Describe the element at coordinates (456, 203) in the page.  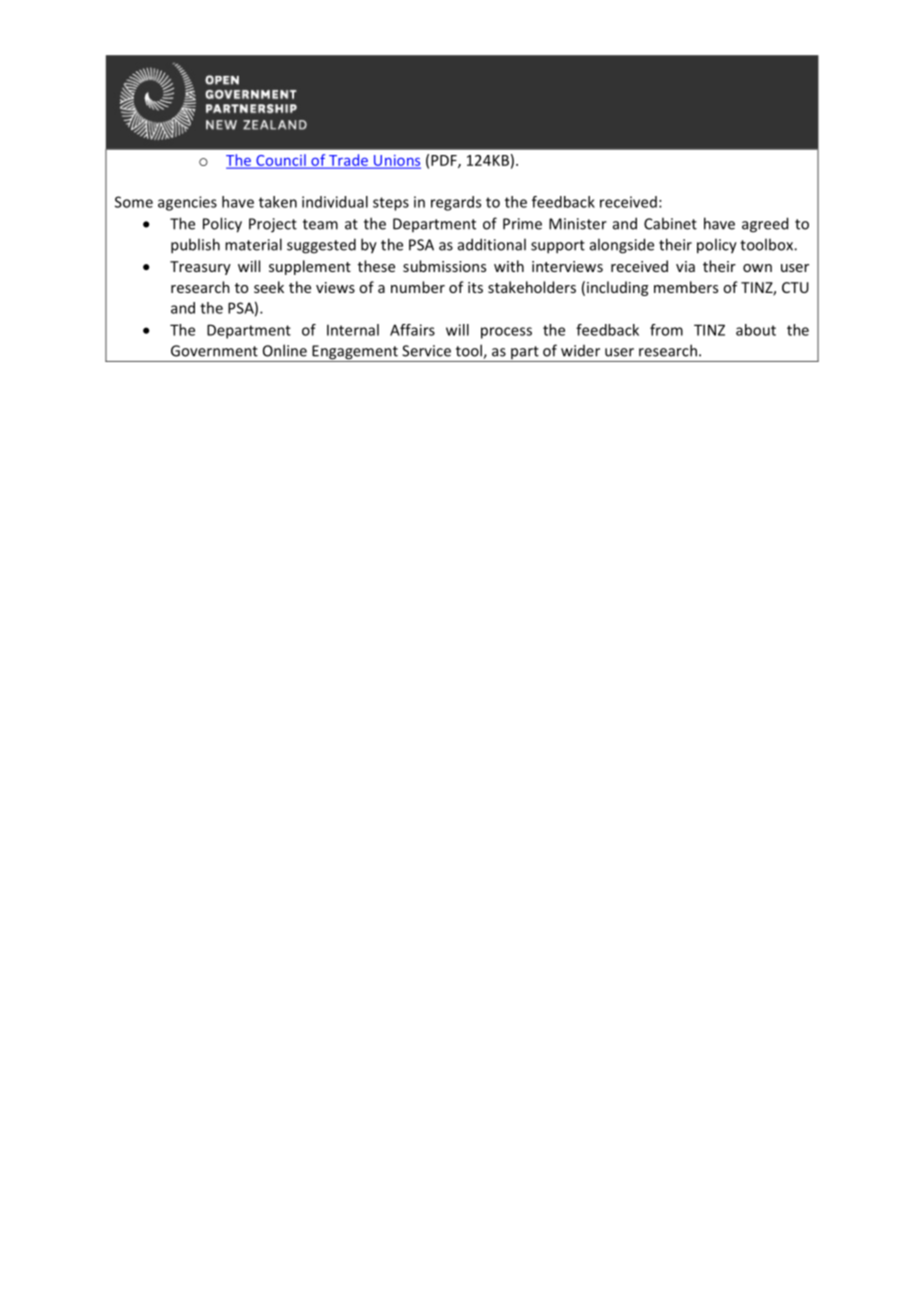
I see `regards` at that location.
